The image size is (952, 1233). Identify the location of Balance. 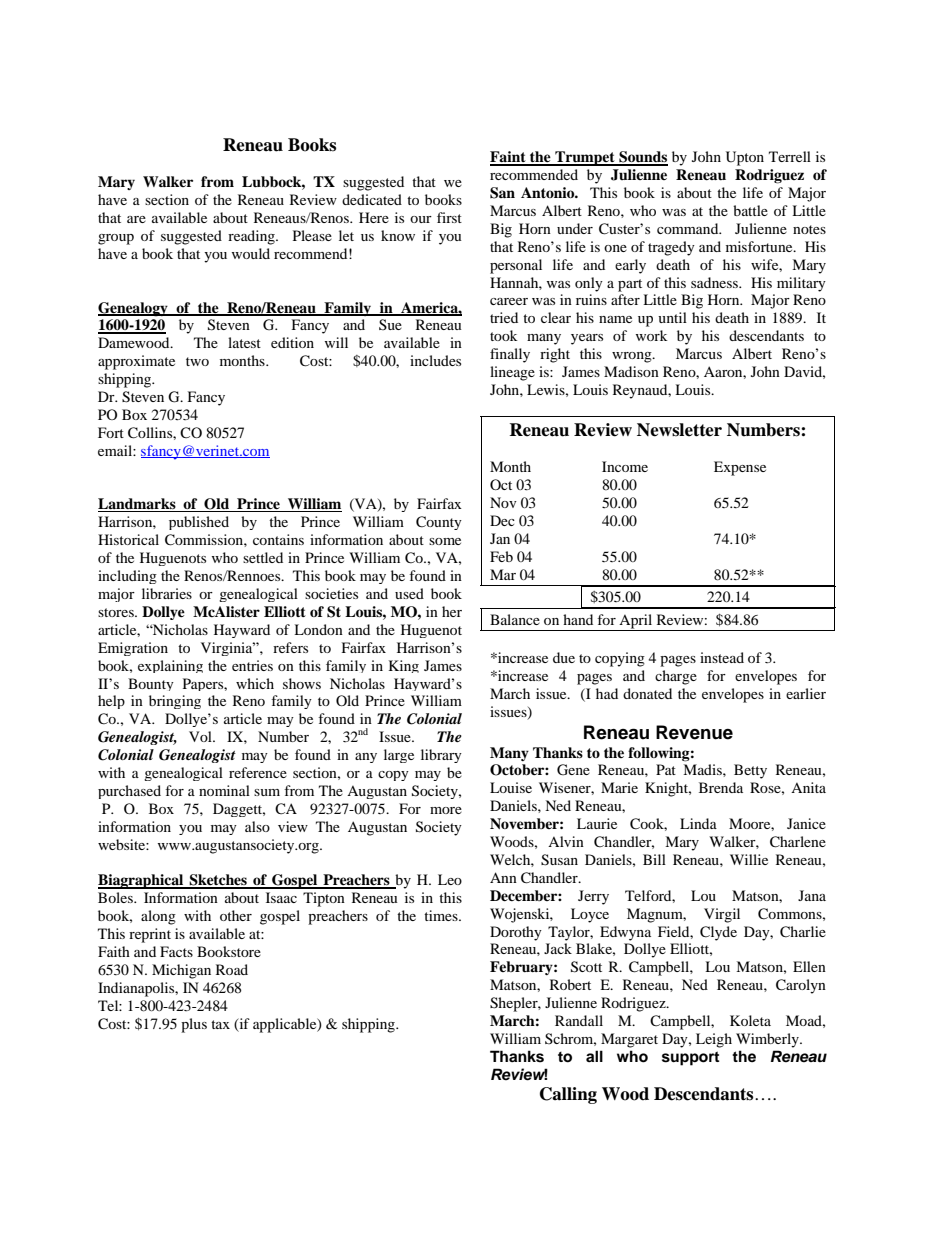
(515, 619).
